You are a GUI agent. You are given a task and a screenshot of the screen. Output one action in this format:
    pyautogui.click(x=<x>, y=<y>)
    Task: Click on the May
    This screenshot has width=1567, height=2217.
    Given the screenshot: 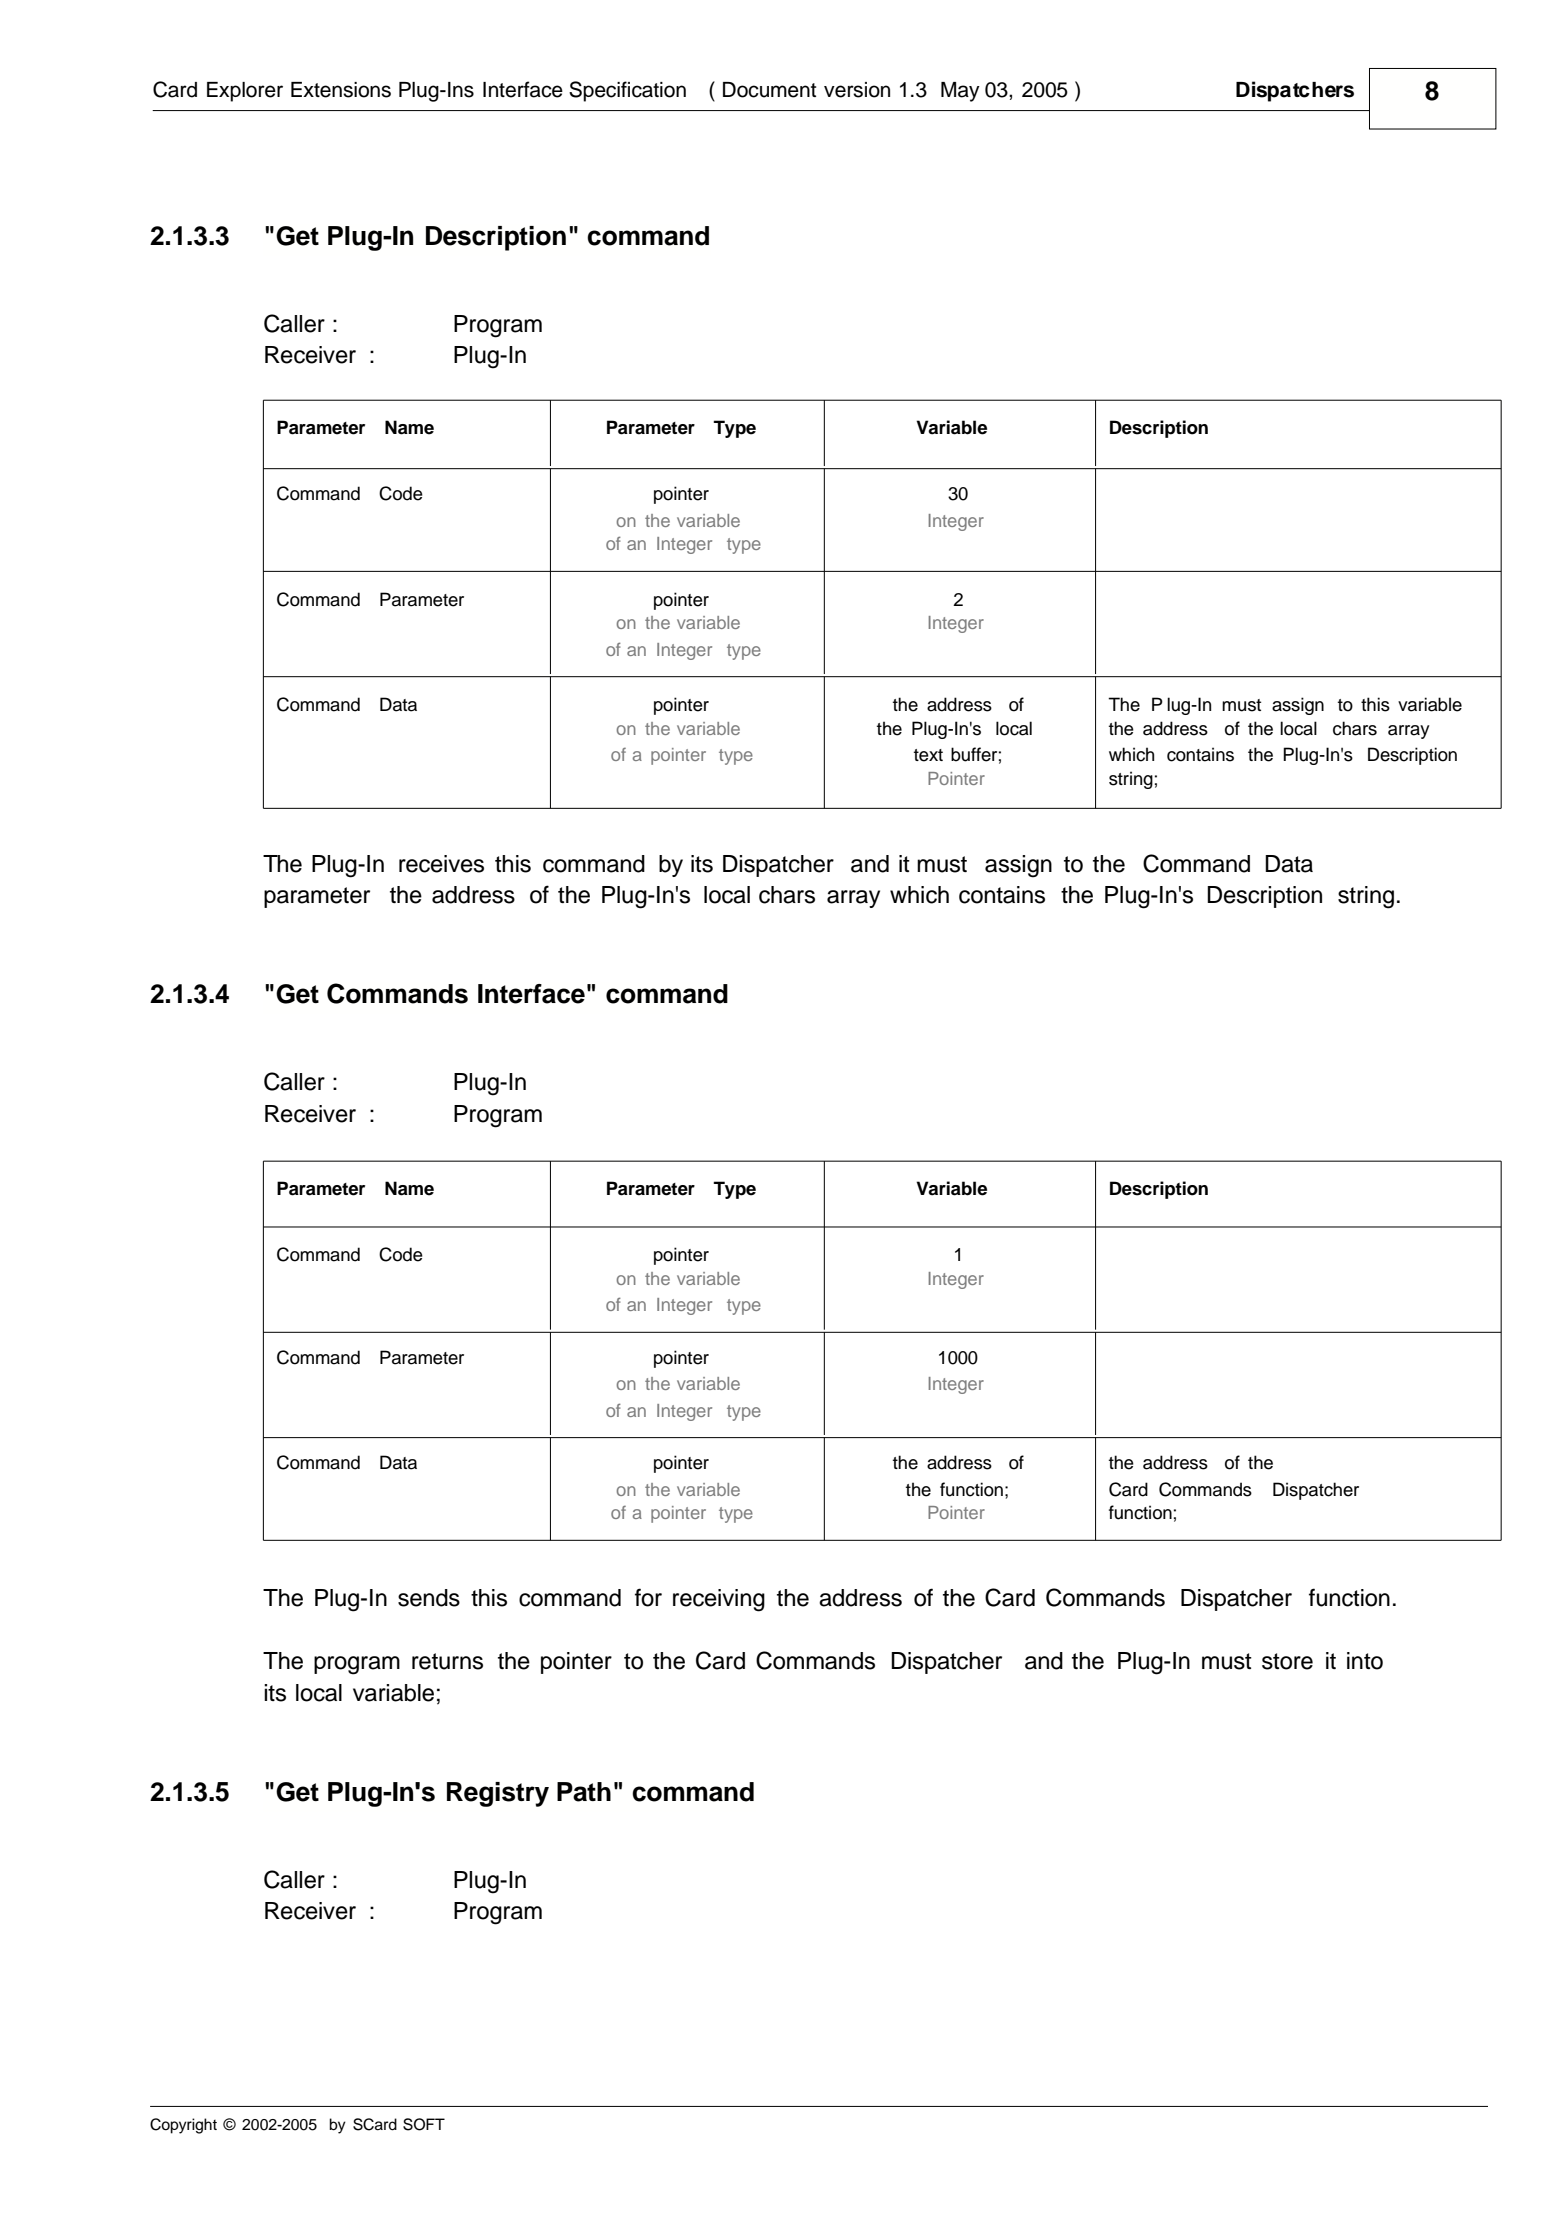 What is the action you would take?
    pyautogui.click(x=960, y=92)
